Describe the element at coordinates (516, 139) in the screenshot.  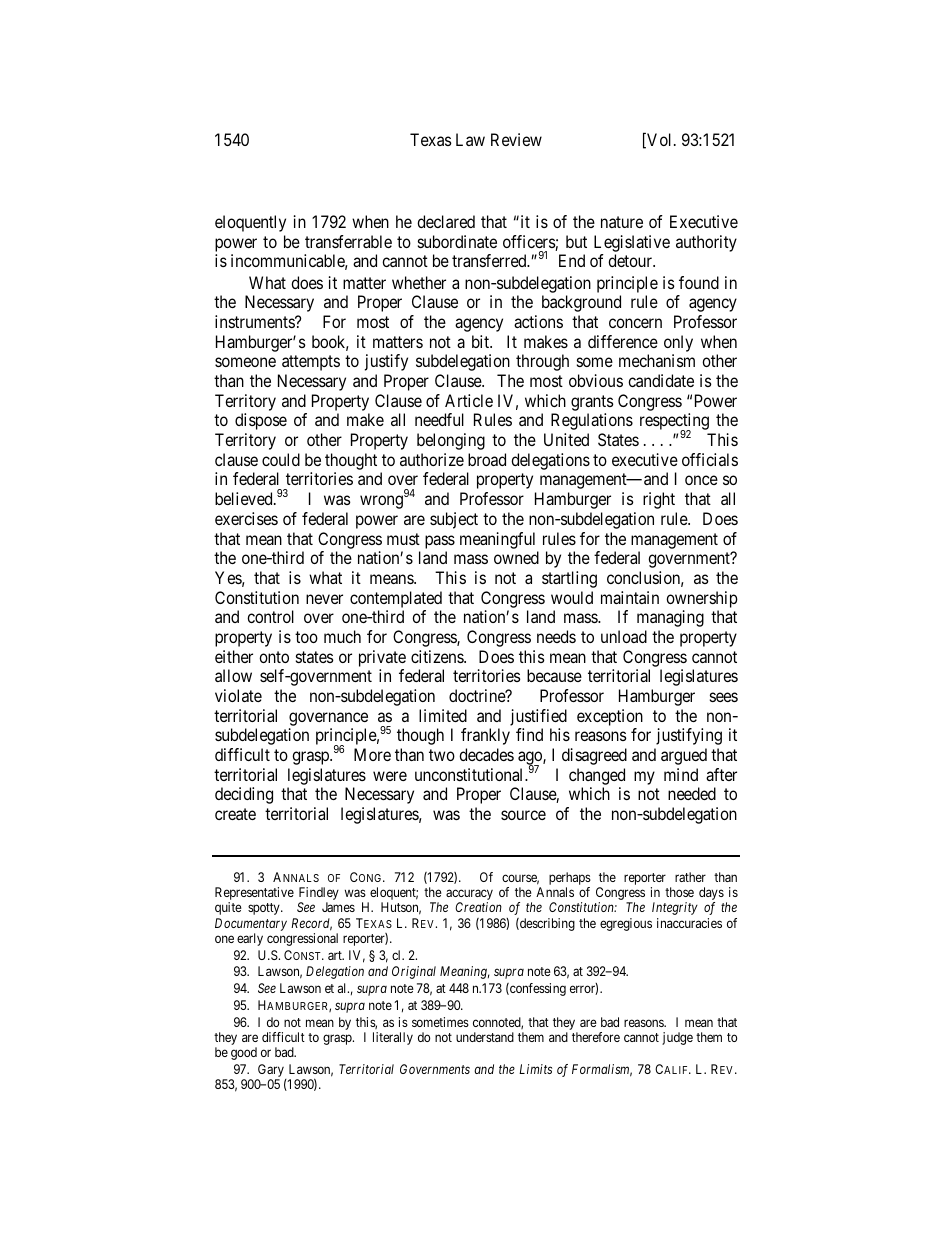
I see `Review` at that location.
